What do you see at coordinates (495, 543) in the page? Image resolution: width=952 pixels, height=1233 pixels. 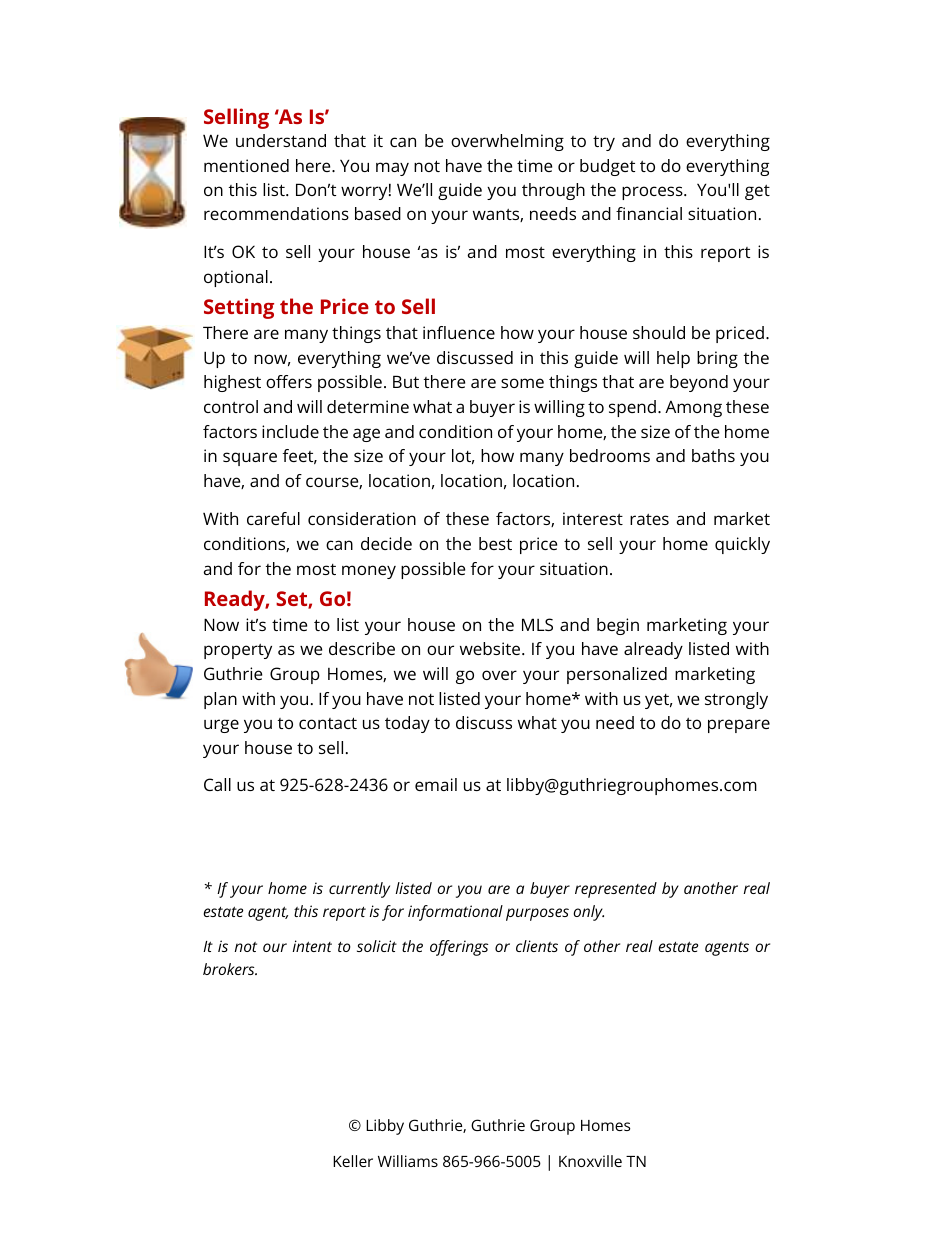 I see `best` at bounding box center [495, 543].
